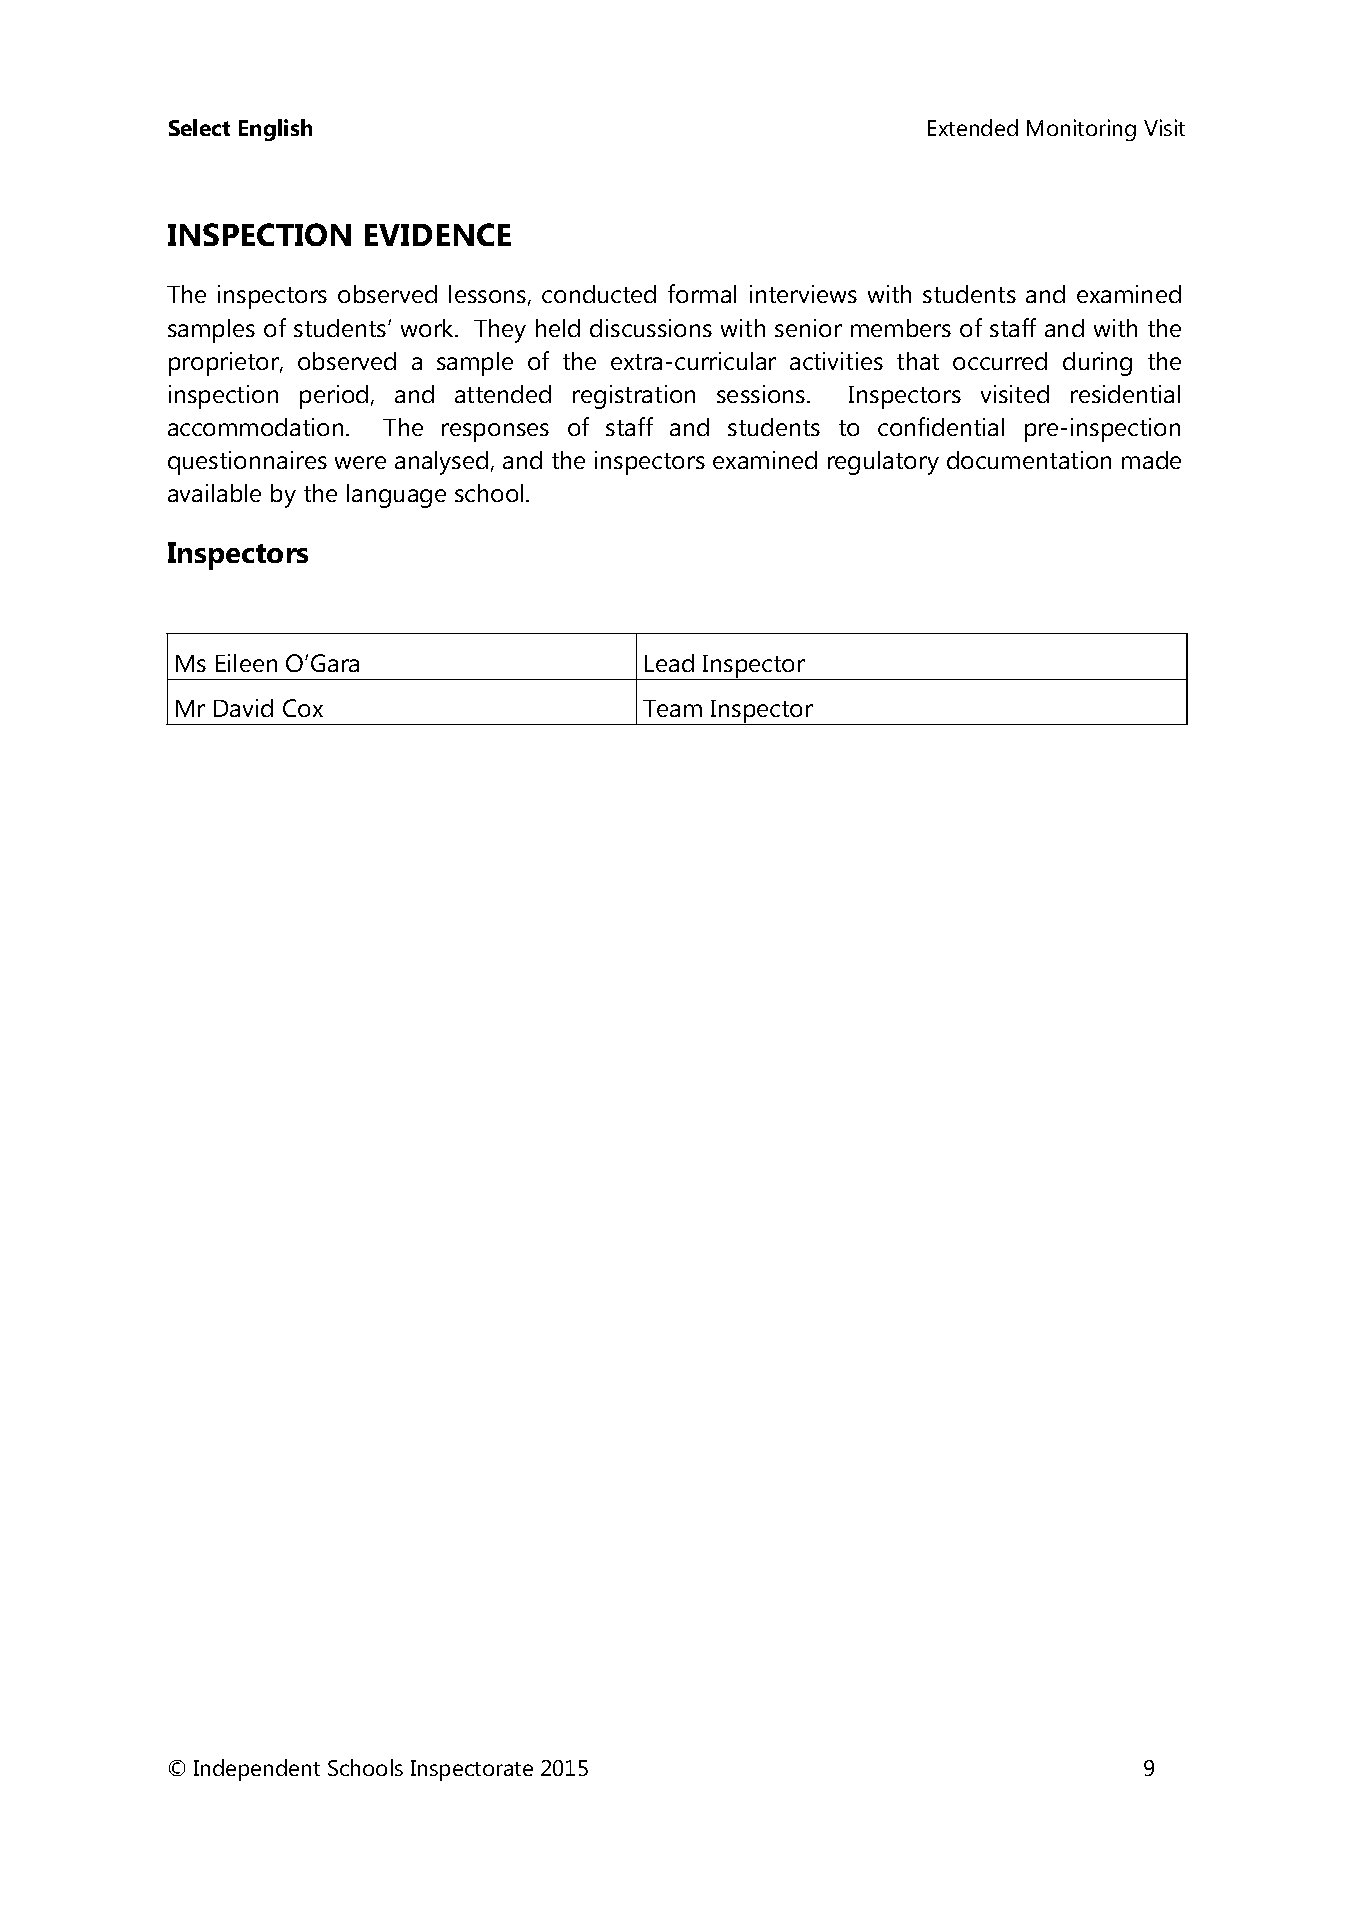 This screenshot has height=1909, width=1350. What do you see at coordinates (883, 463) in the screenshot?
I see `regulatory` at bounding box center [883, 463].
